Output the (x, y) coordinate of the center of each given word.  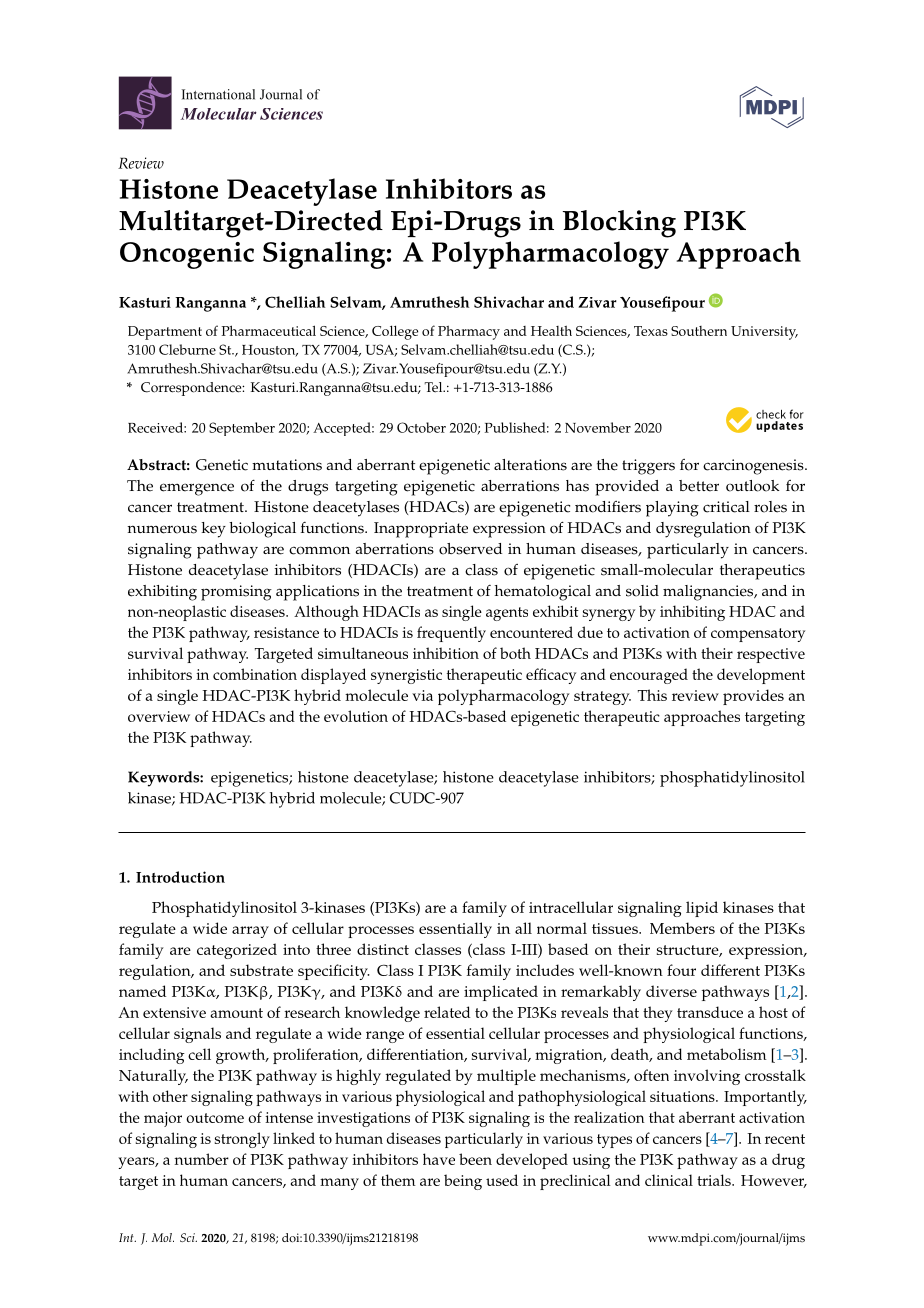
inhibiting (692, 613)
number (201, 1159)
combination (255, 674)
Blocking (619, 224)
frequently (451, 634)
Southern (699, 331)
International (218, 94)
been (475, 1159)
